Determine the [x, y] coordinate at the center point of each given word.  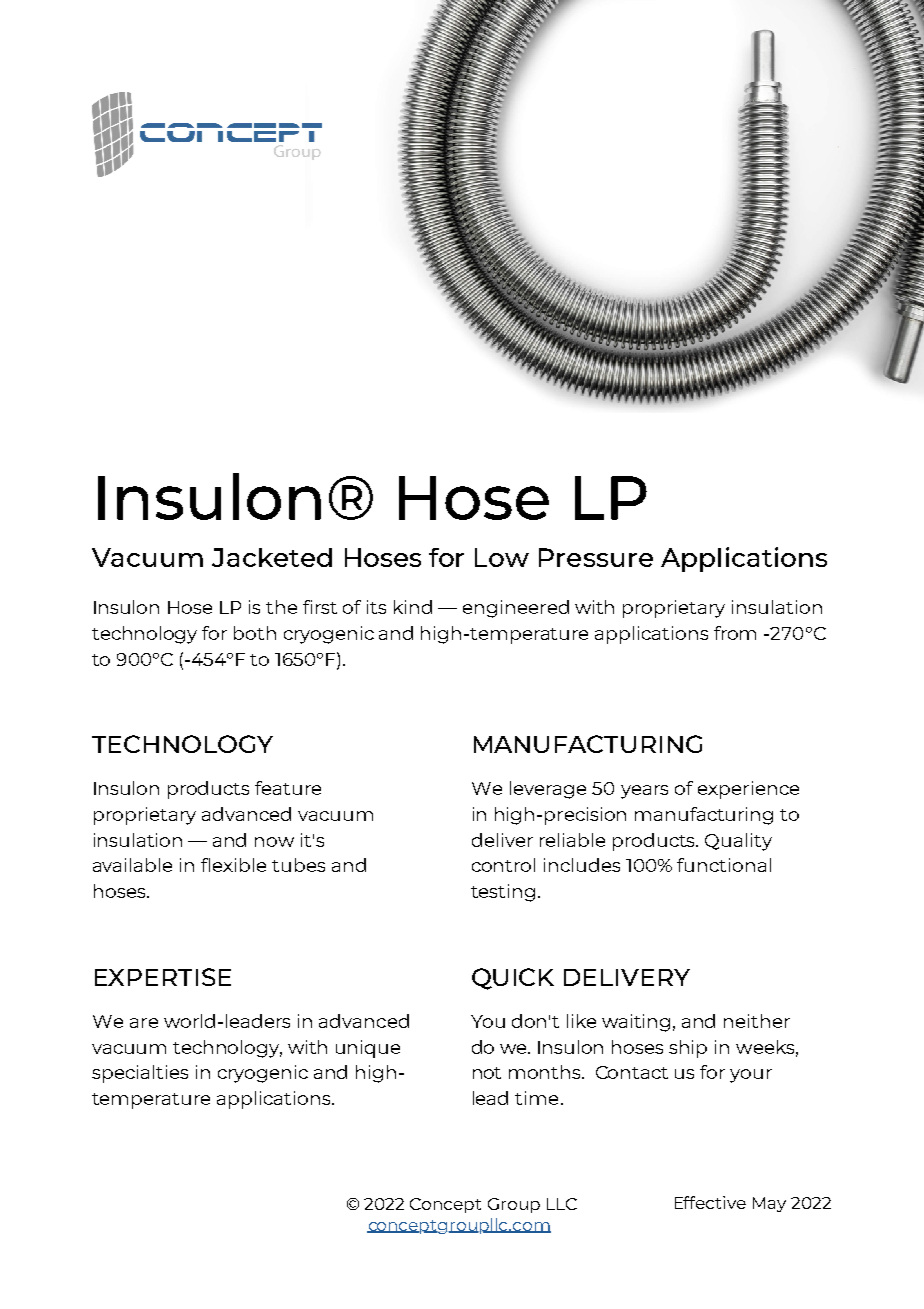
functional [724, 865]
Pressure [596, 557]
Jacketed [272, 557]
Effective [710, 1202]
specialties [140, 1074]
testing [503, 893]
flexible [233, 865]
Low [502, 557]
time [536, 1098]
